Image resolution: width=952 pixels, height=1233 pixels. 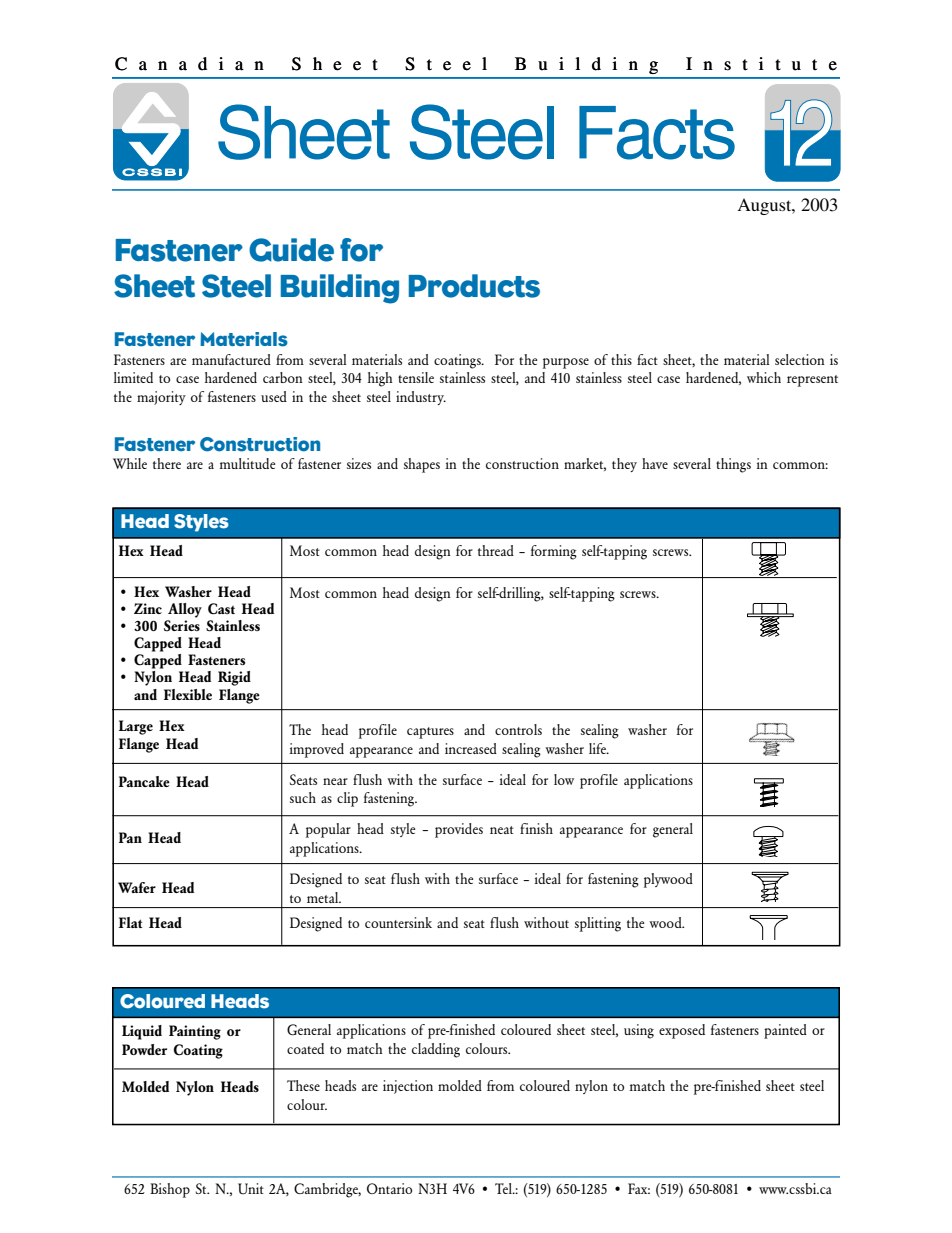 What do you see at coordinates (682, 1031) in the document?
I see `exposed` at bounding box center [682, 1031].
